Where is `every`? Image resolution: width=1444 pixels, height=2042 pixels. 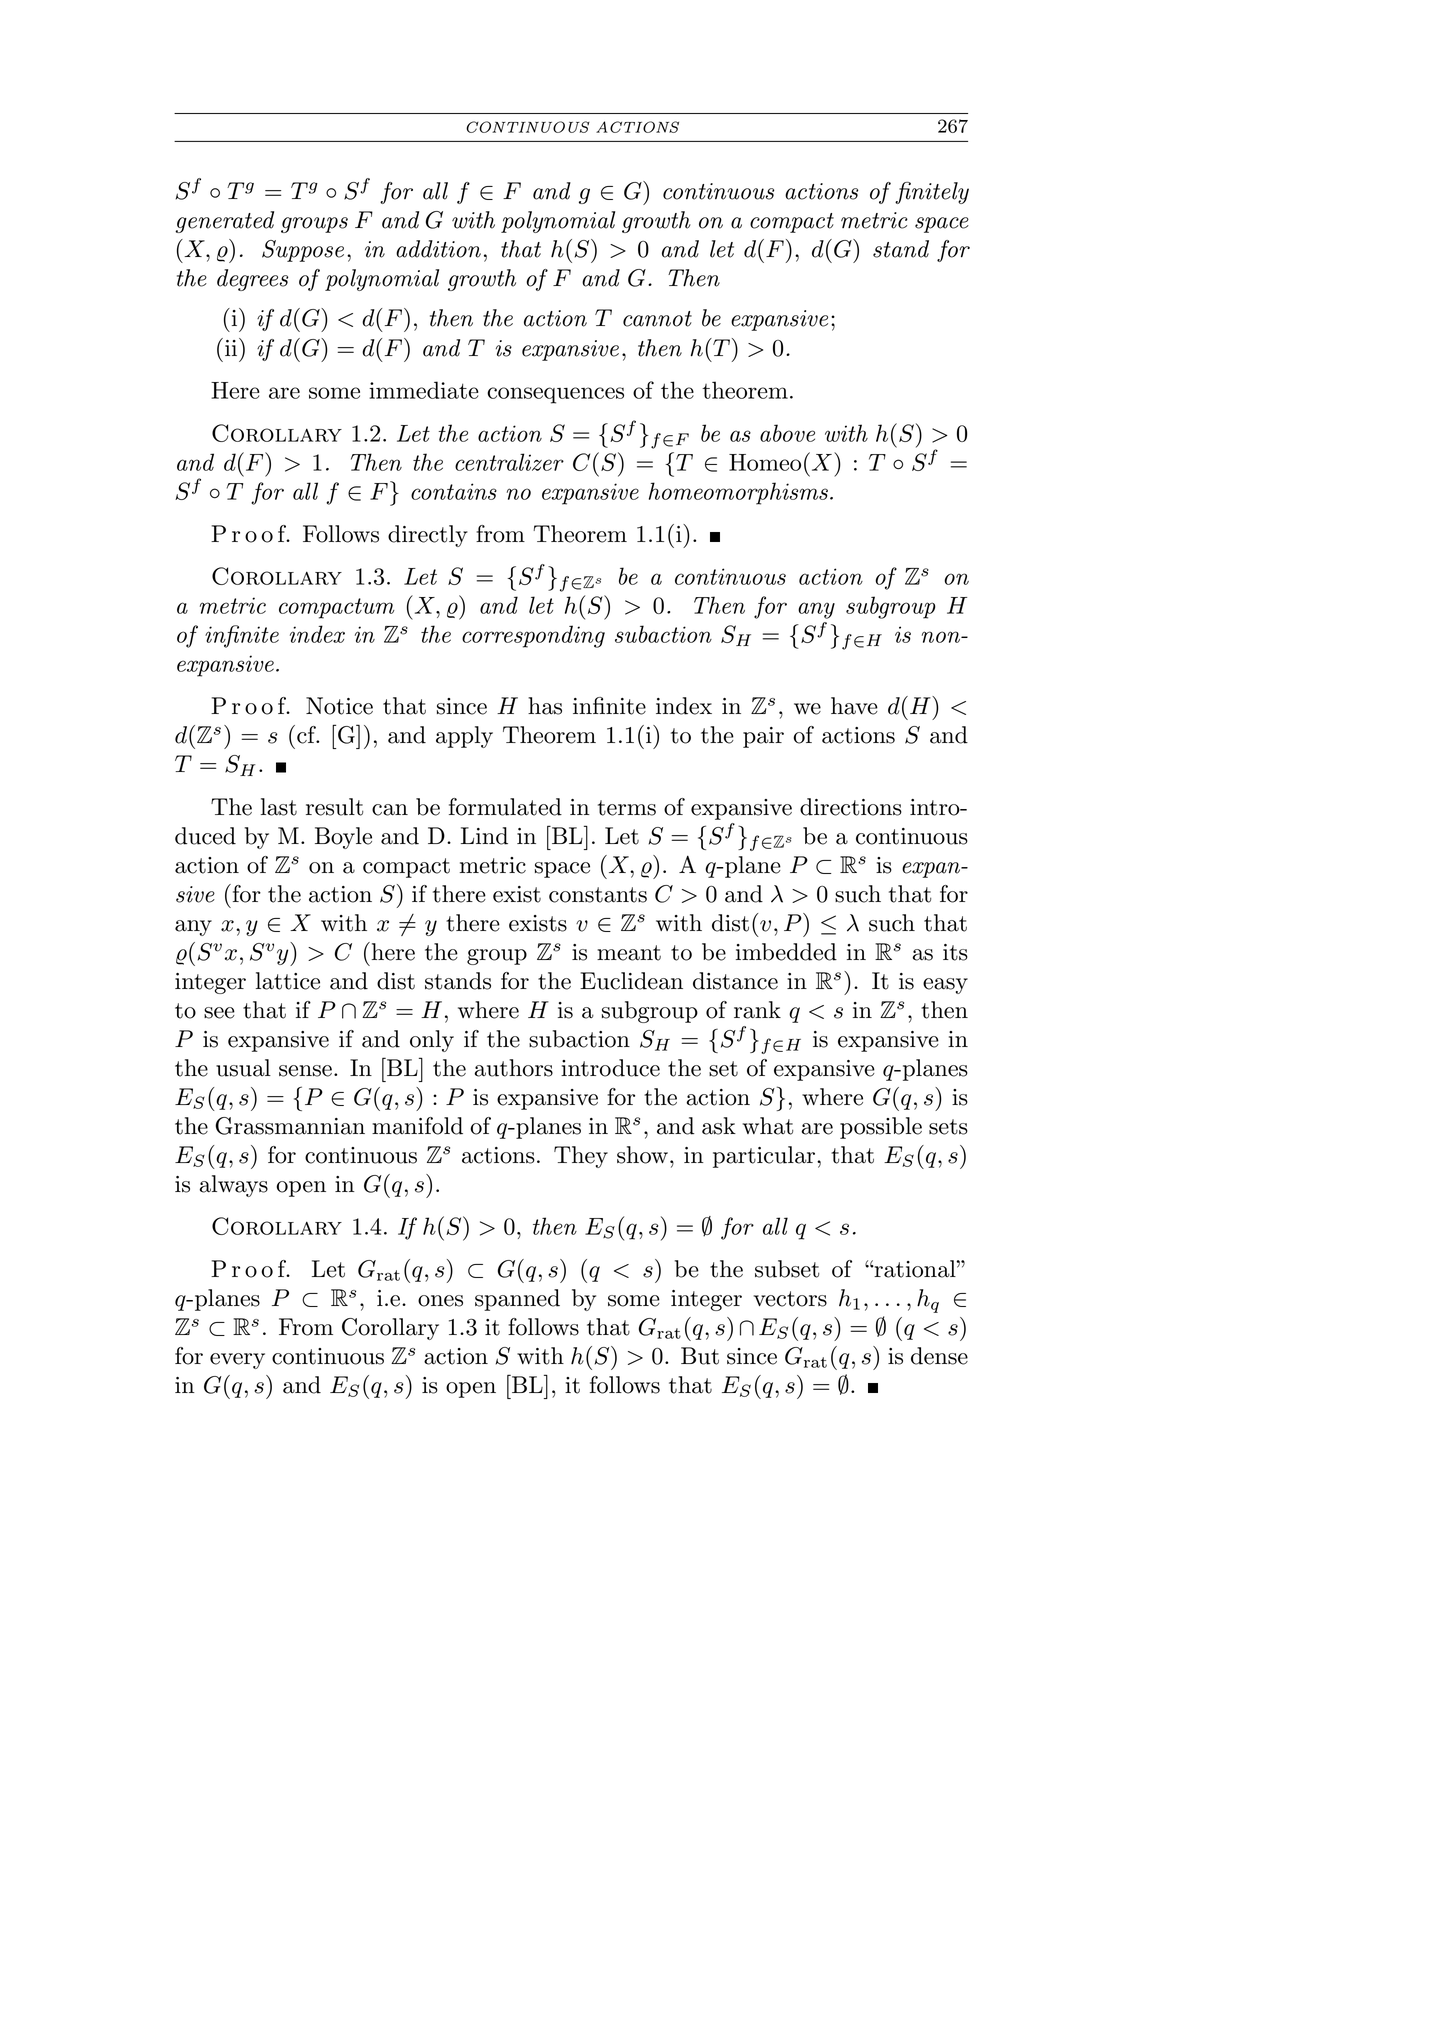 every is located at coordinates (237, 1361).
